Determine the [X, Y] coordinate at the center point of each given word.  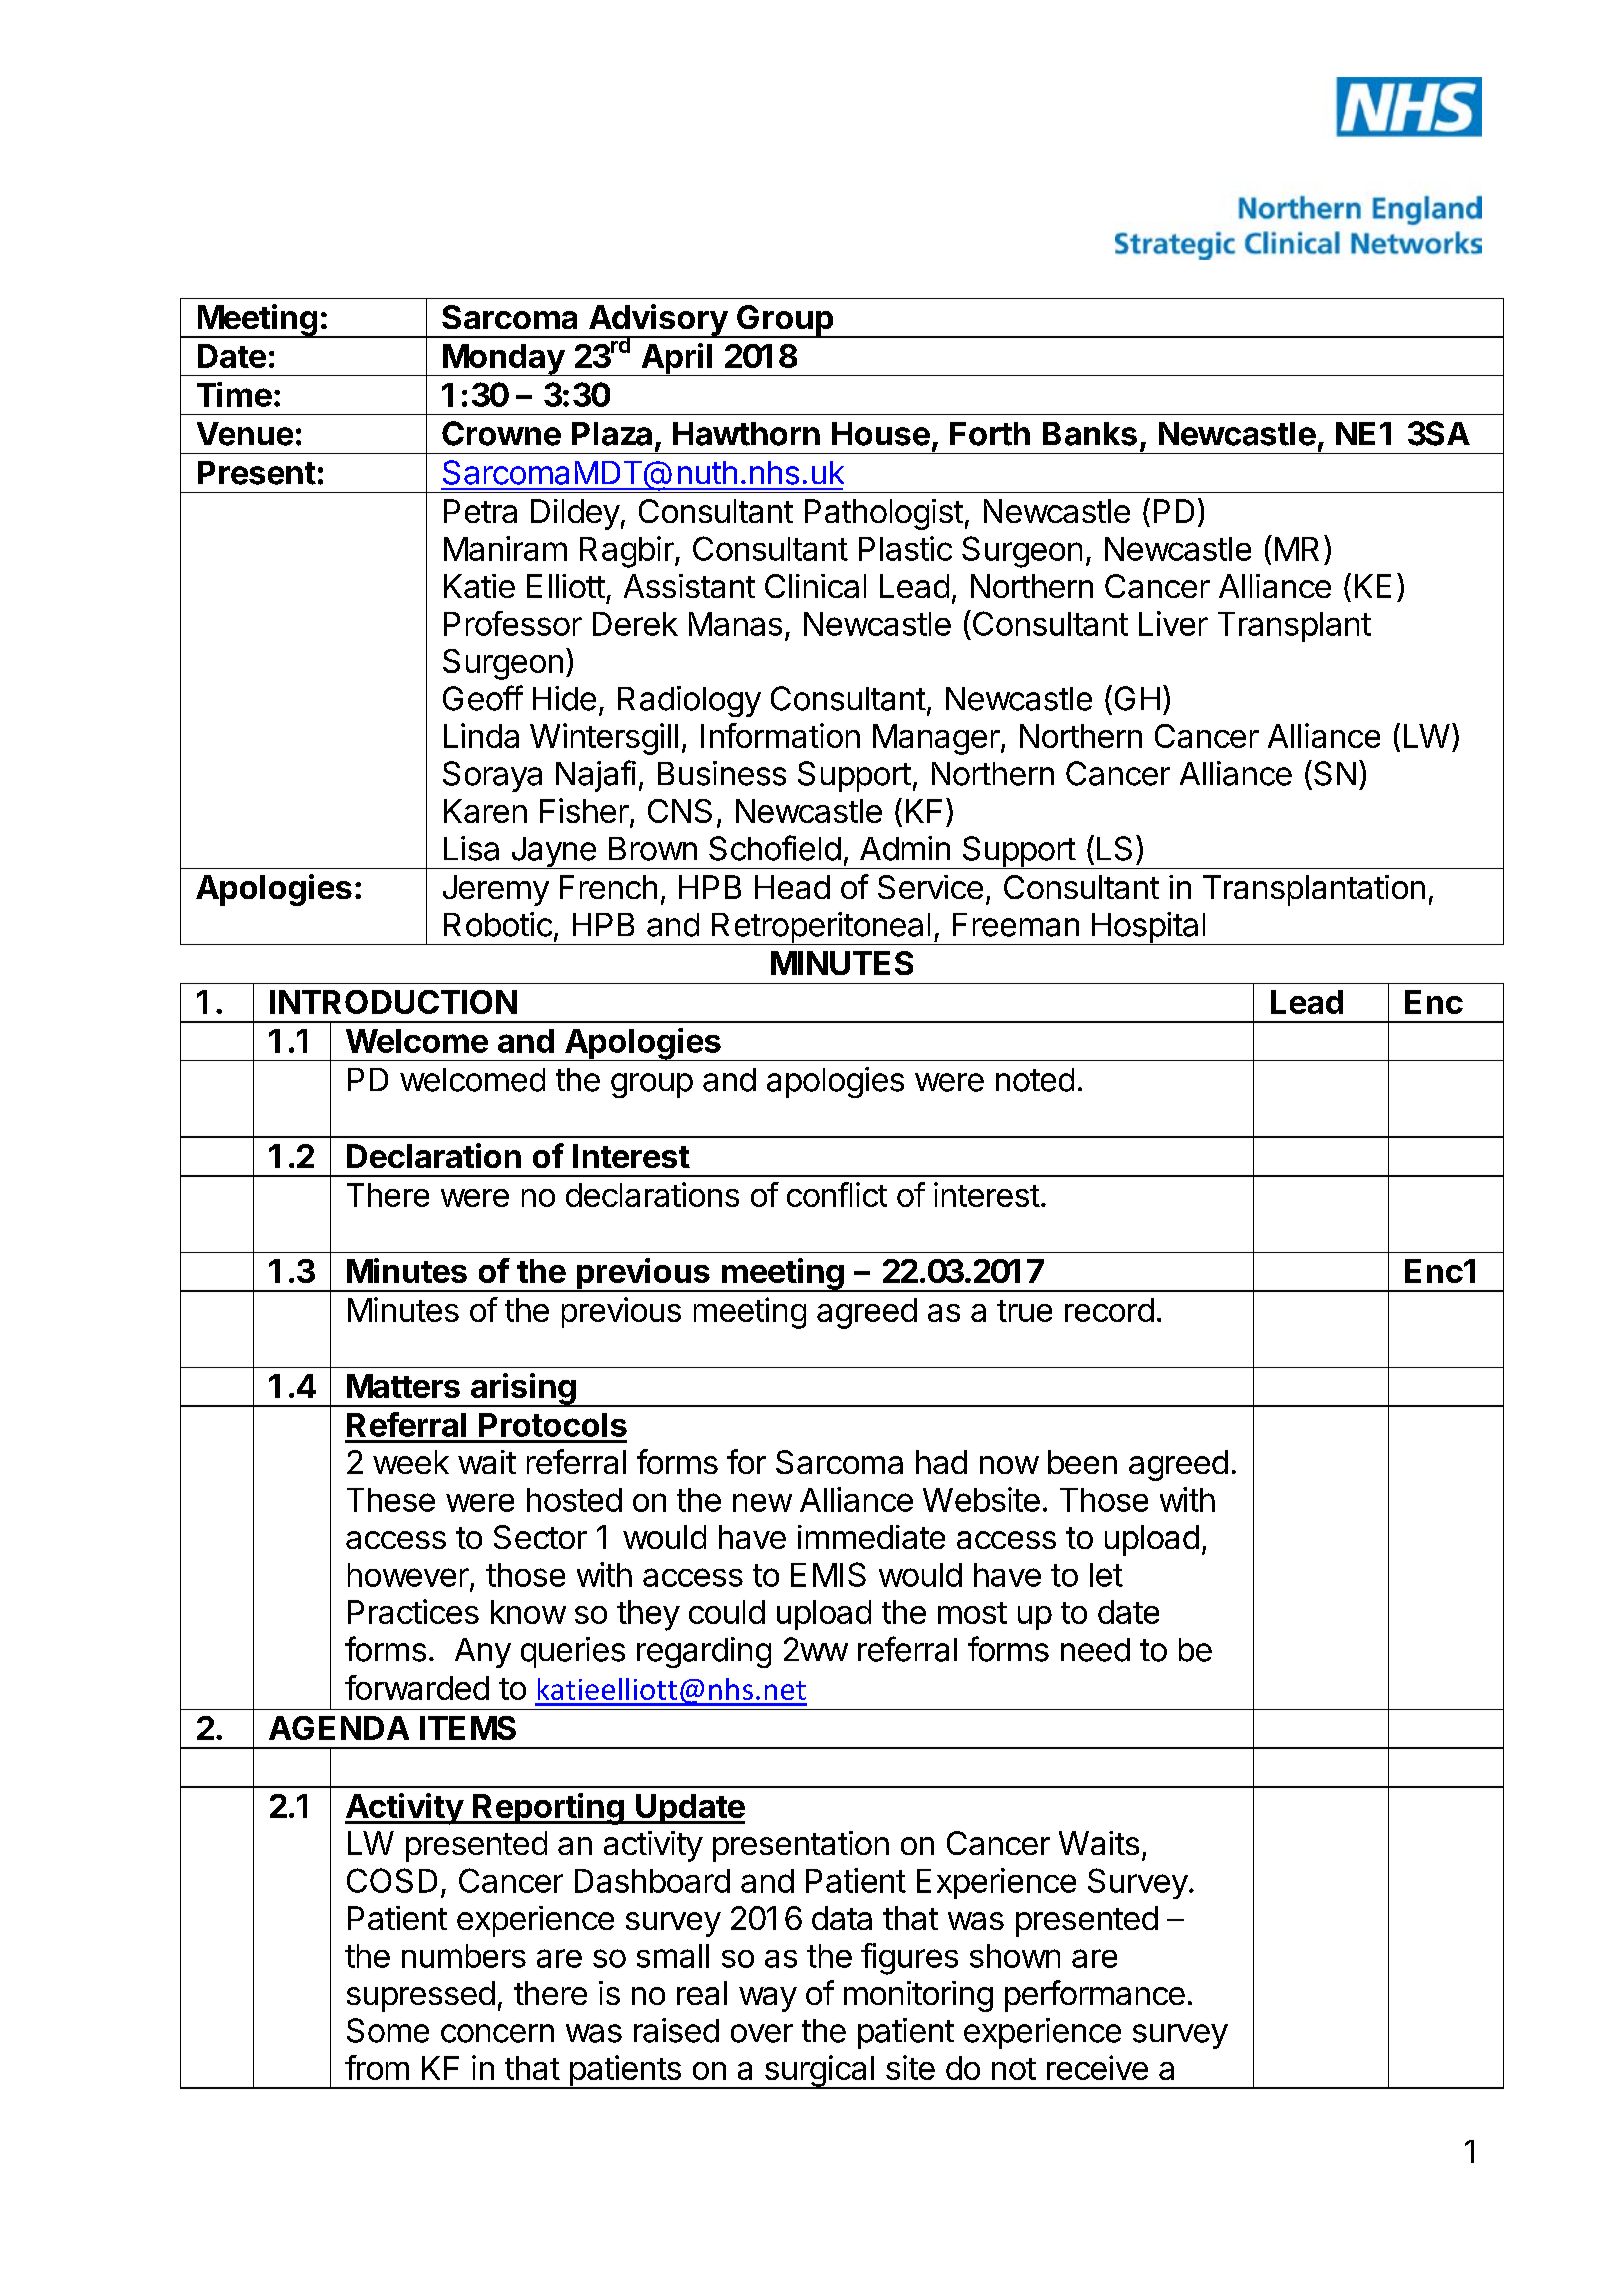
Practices [413, 1611]
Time [234, 394]
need [1095, 1650]
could [727, 1612]
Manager [936, 739]
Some [388, 2030]
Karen [485, 811]
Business [722, 773]
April [677, 359]
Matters [403, 1386]
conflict [837, 1194]
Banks [1090, 434]
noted [1035, 1080]
